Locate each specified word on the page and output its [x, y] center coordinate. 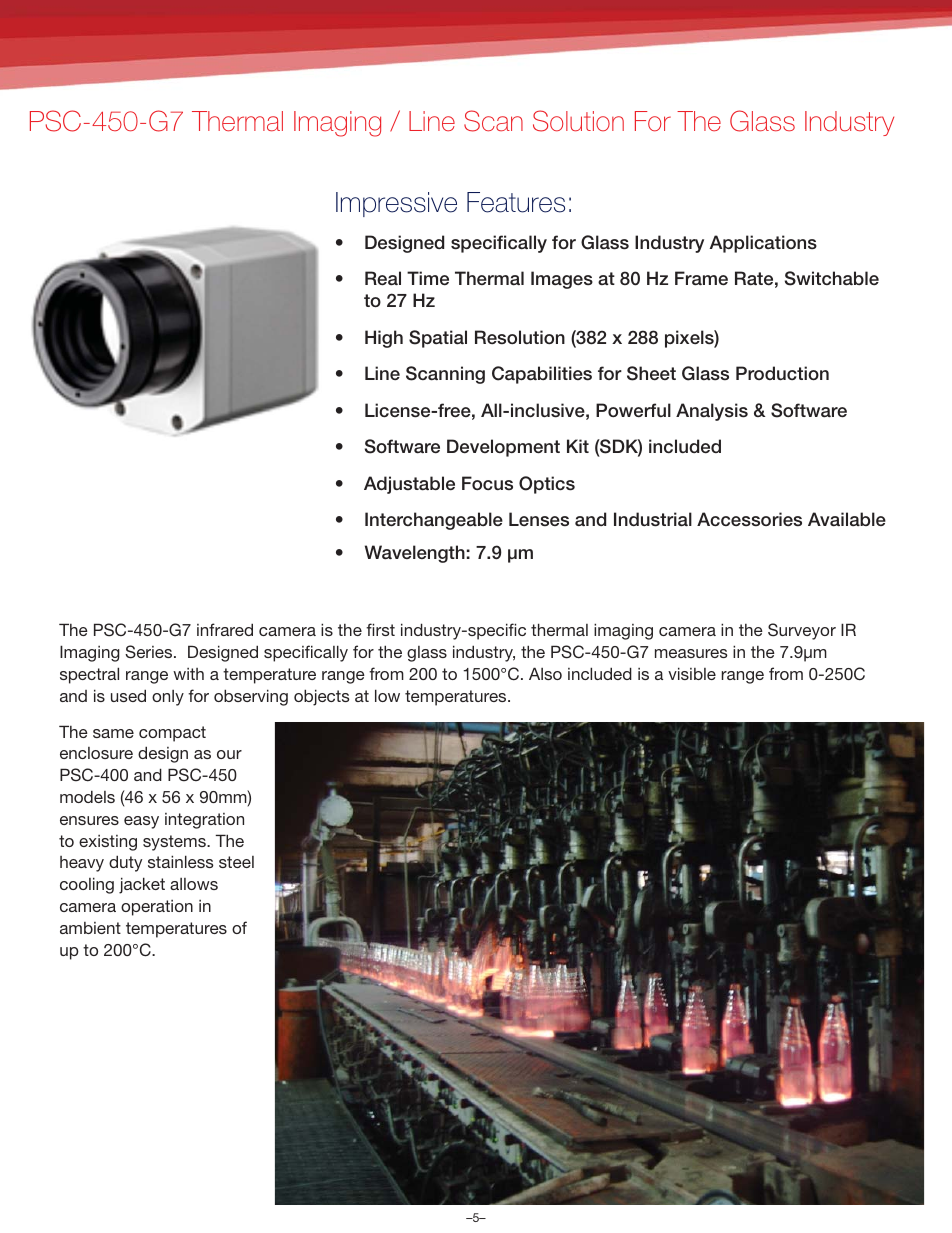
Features [516, 202]
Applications [763, 244]
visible [692, 673]
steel [236, 862]
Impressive [396, 204]
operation [157, 908]
